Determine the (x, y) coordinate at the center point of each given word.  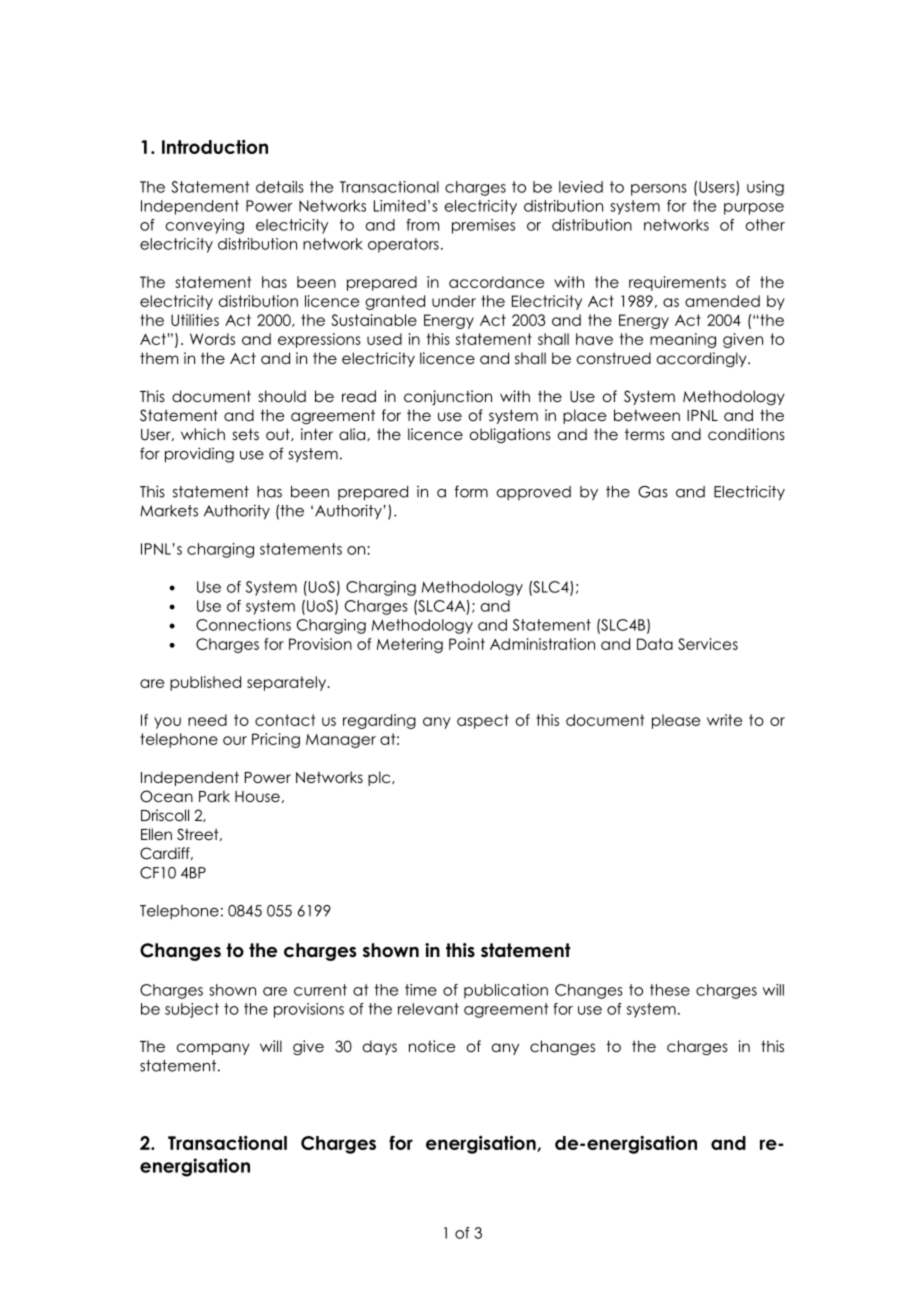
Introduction (215, 147)
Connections (243, 625)
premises (483, 226)
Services (708, 644)
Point (467, 644)
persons (659, 190)
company (213, 1049)
